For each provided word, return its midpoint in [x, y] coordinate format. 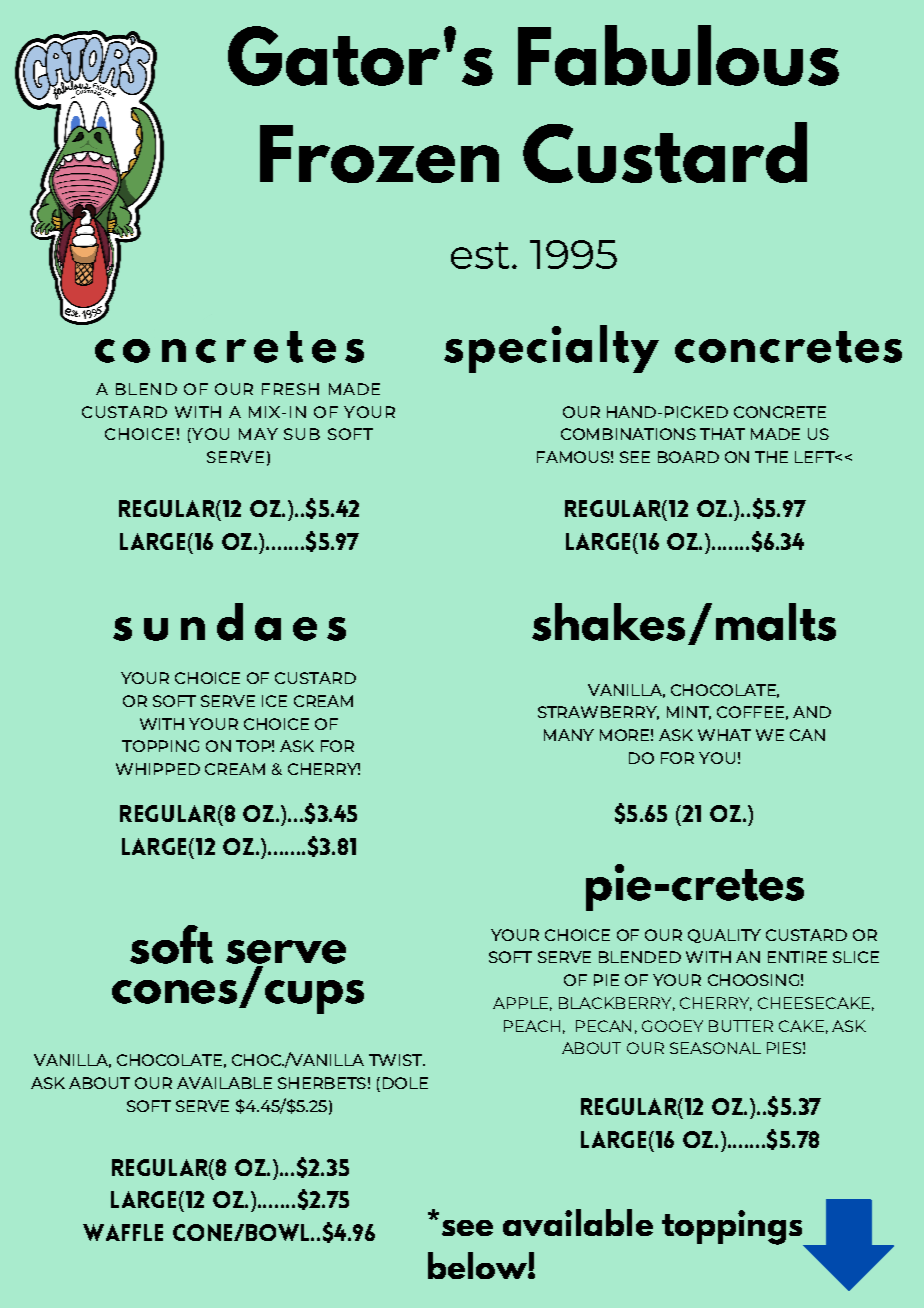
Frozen [379, 154]
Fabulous [678, 55]
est [480, 255]
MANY [569, 735]
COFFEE [750, 712]
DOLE [405, 1083]
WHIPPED [158, 769]
